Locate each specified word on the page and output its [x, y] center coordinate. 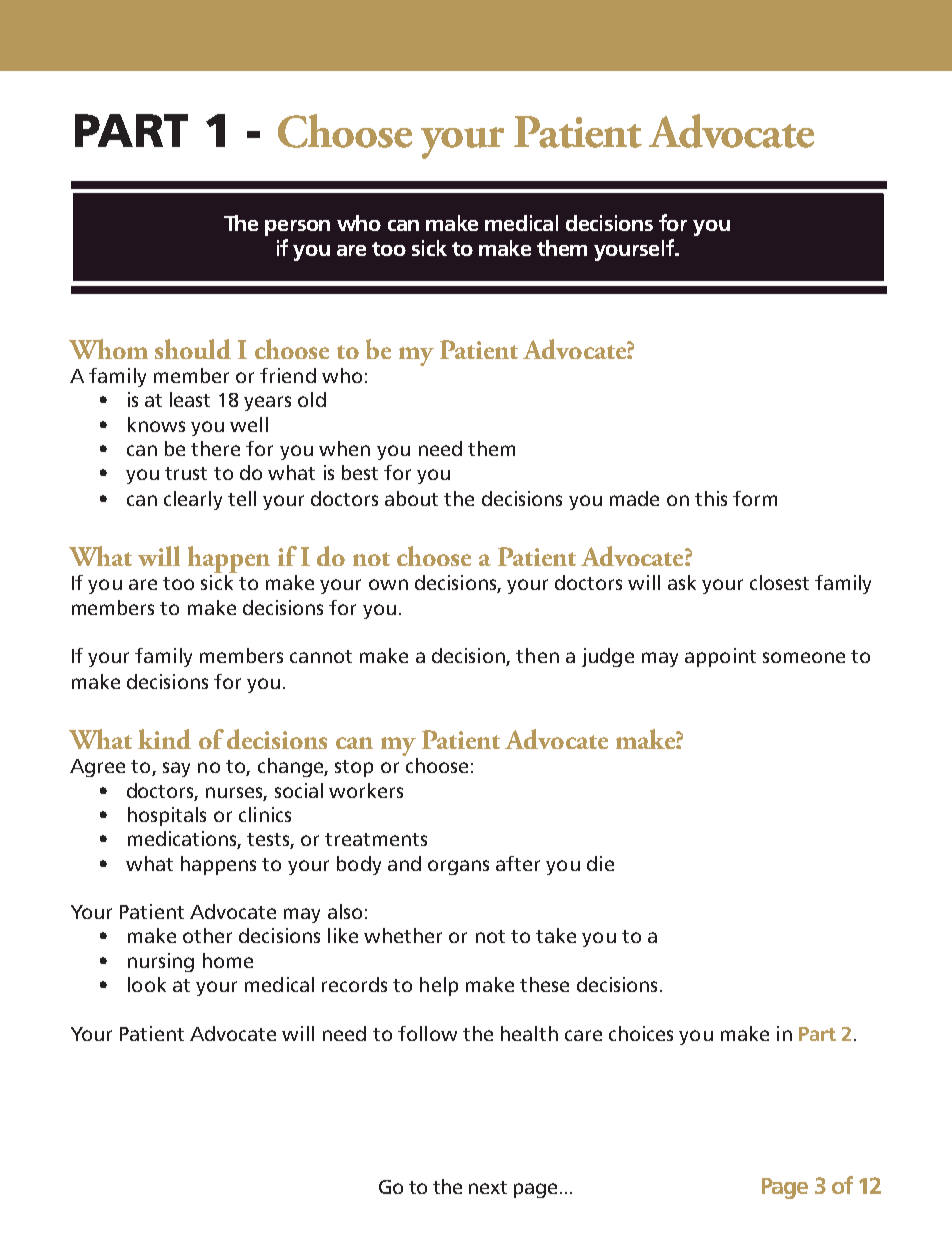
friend [288, 375]
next [488, 1187]
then [537, 655]
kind [164, 739]
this [711, 498]
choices [641, 1033]
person [297, 228]
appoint [720, 657]
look [147, 984]
